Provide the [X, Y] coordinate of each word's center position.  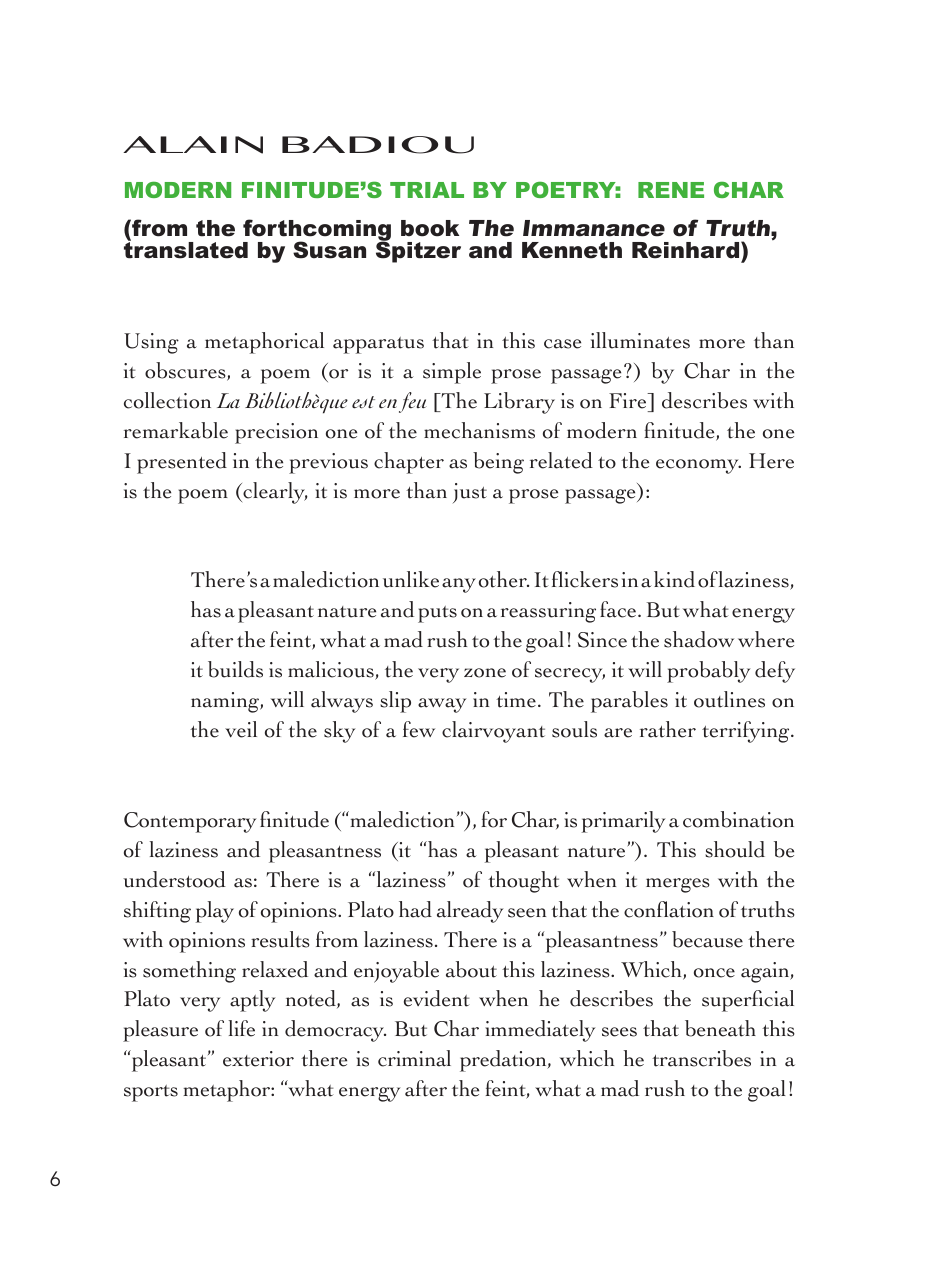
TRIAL [427, 190]
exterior [258, 1059]
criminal [414, 1058]
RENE [671, 190]
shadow [699, 639]
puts [437, 614]
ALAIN [193, 145]
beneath [720, 1028]
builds [235, 669]
